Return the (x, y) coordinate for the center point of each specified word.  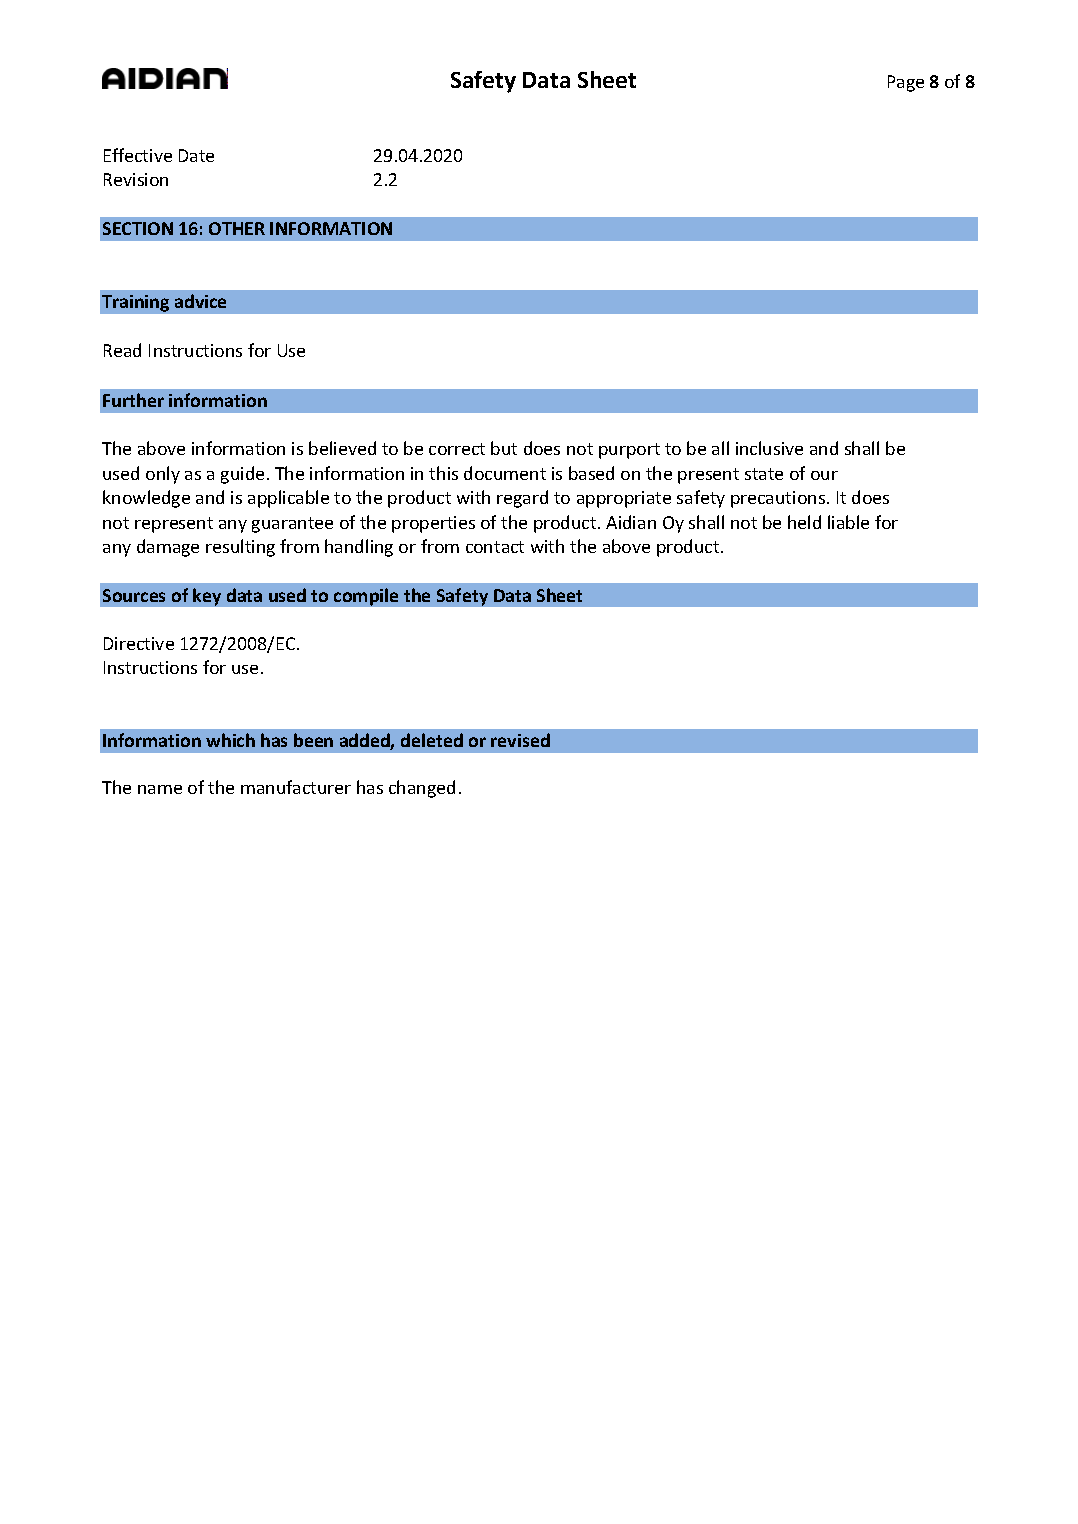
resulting (240, 548)
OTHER (237, 228)
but (504, 448)
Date (196, 155)
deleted (432, 740)
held (804, 522)
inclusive (769, 448)
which (230, 740)
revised (520, 740)
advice (200, 301)
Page (906, 83)
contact (495, 547)
